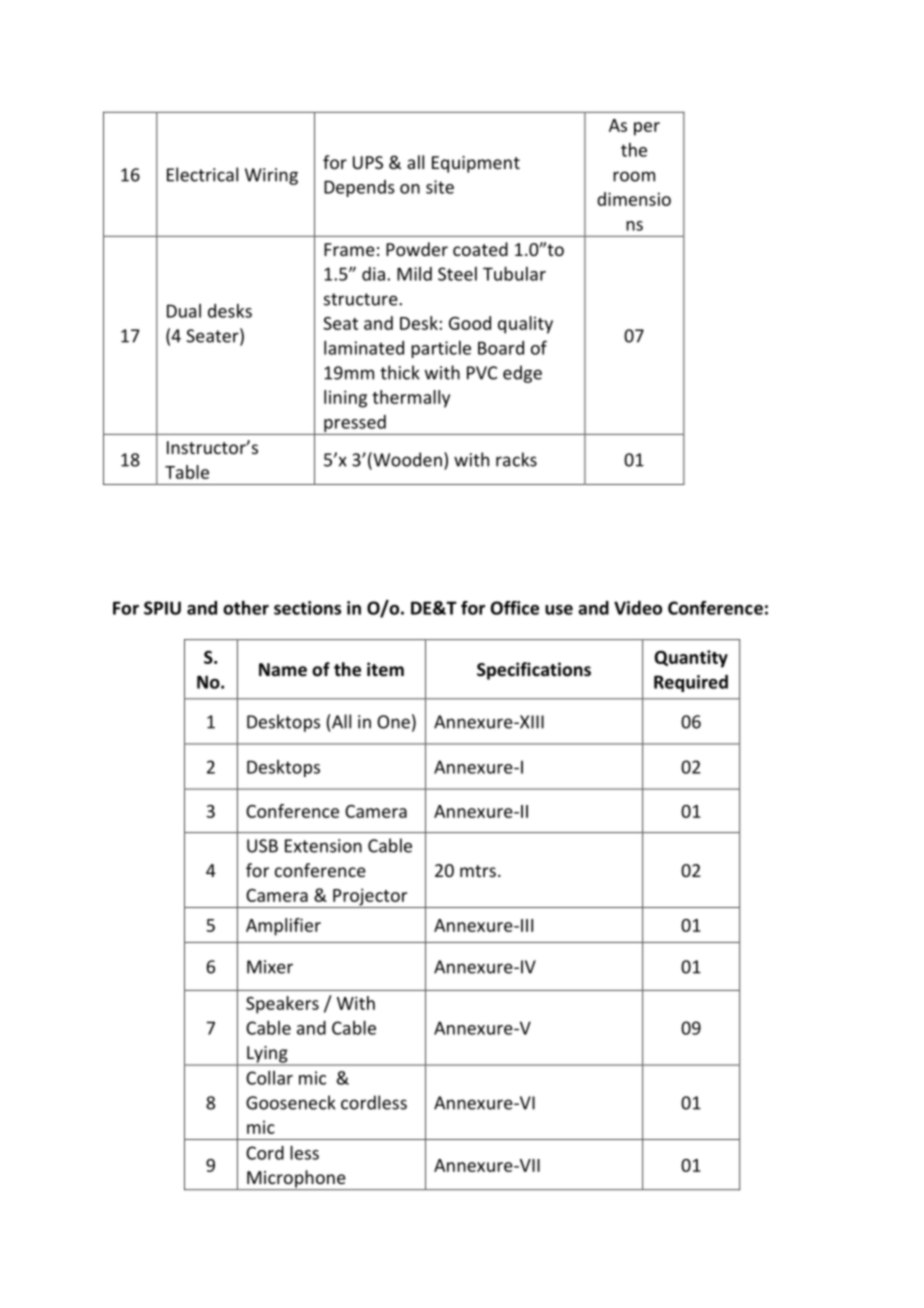 This screenshot has height=1308, width=924. What do you see at coordinates (385, 669) in the screenshot?
I see `item` at bounding box center [385, 669].
